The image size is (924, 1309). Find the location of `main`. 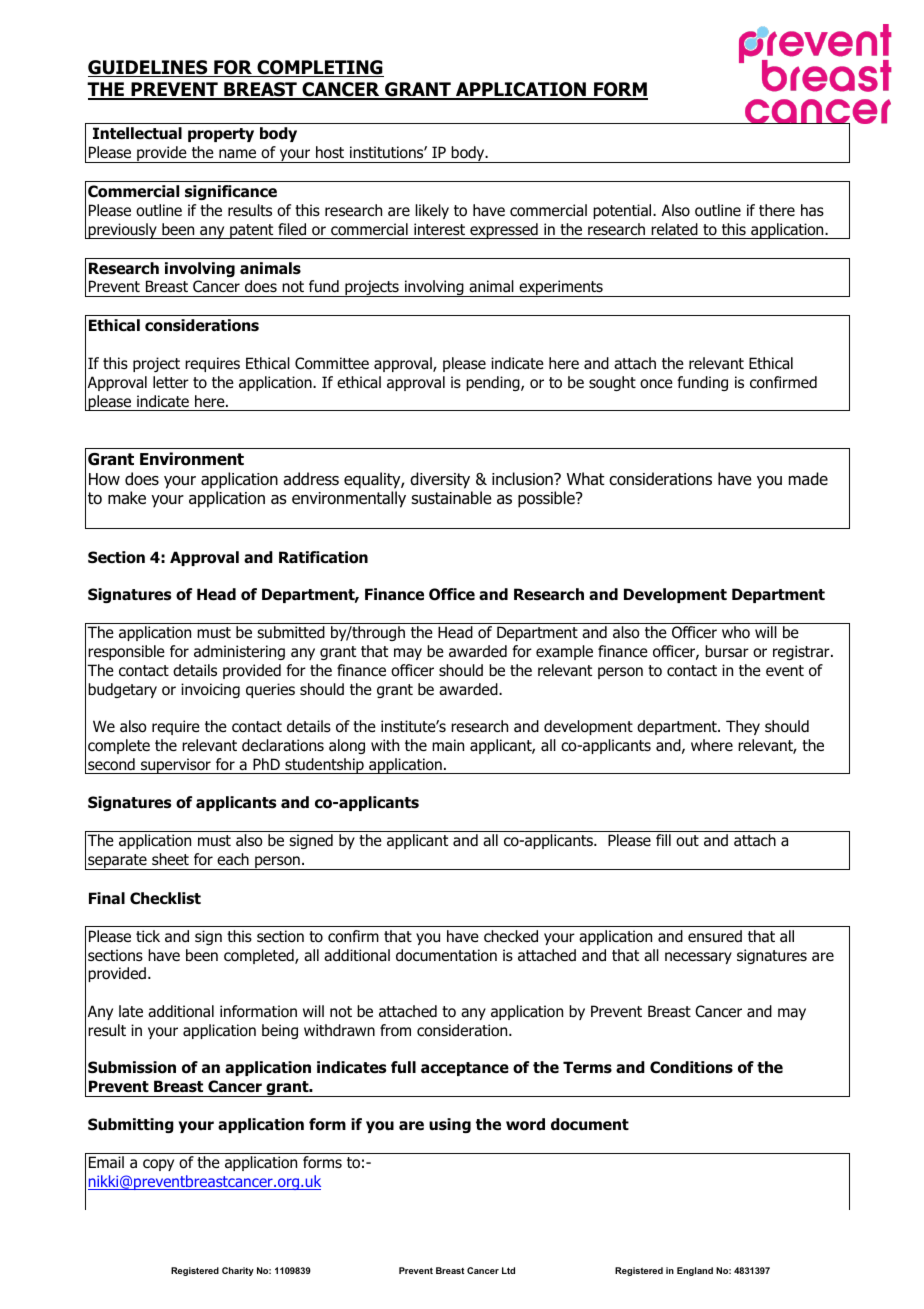

main is located at coordinates (448, 745).
